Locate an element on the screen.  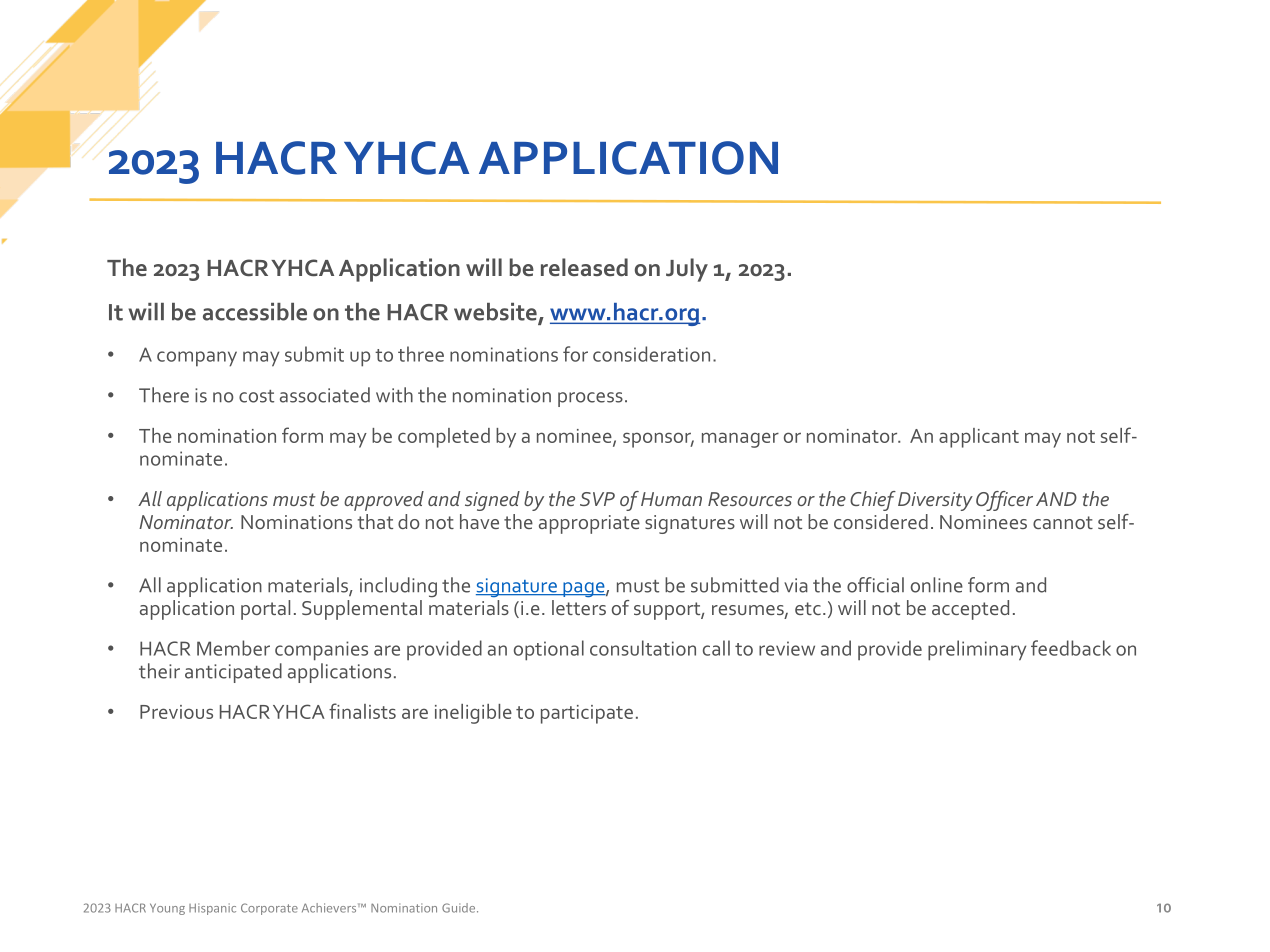
accessible is located at coordinates (255, 312).
